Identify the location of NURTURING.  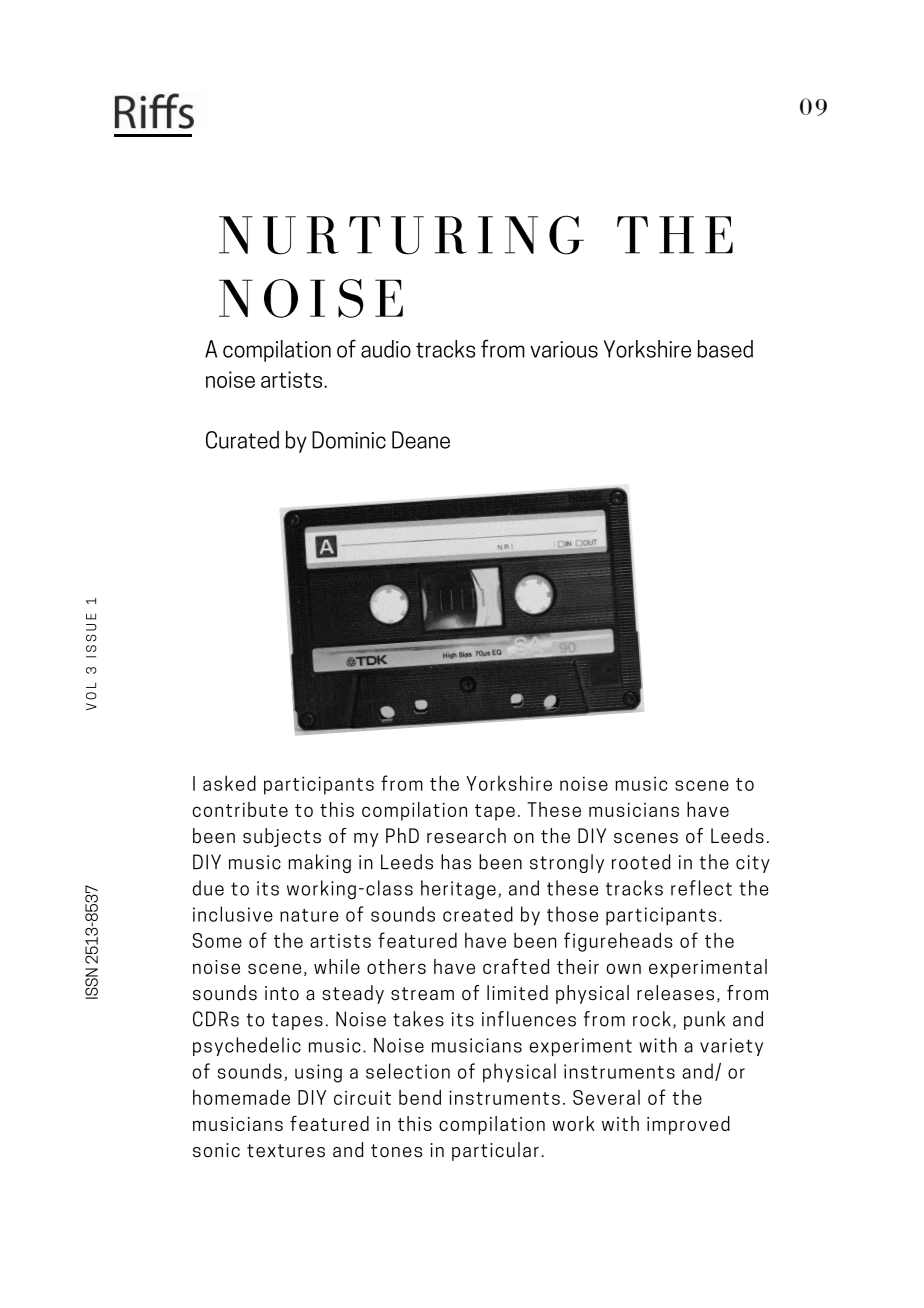
(401, 235).
